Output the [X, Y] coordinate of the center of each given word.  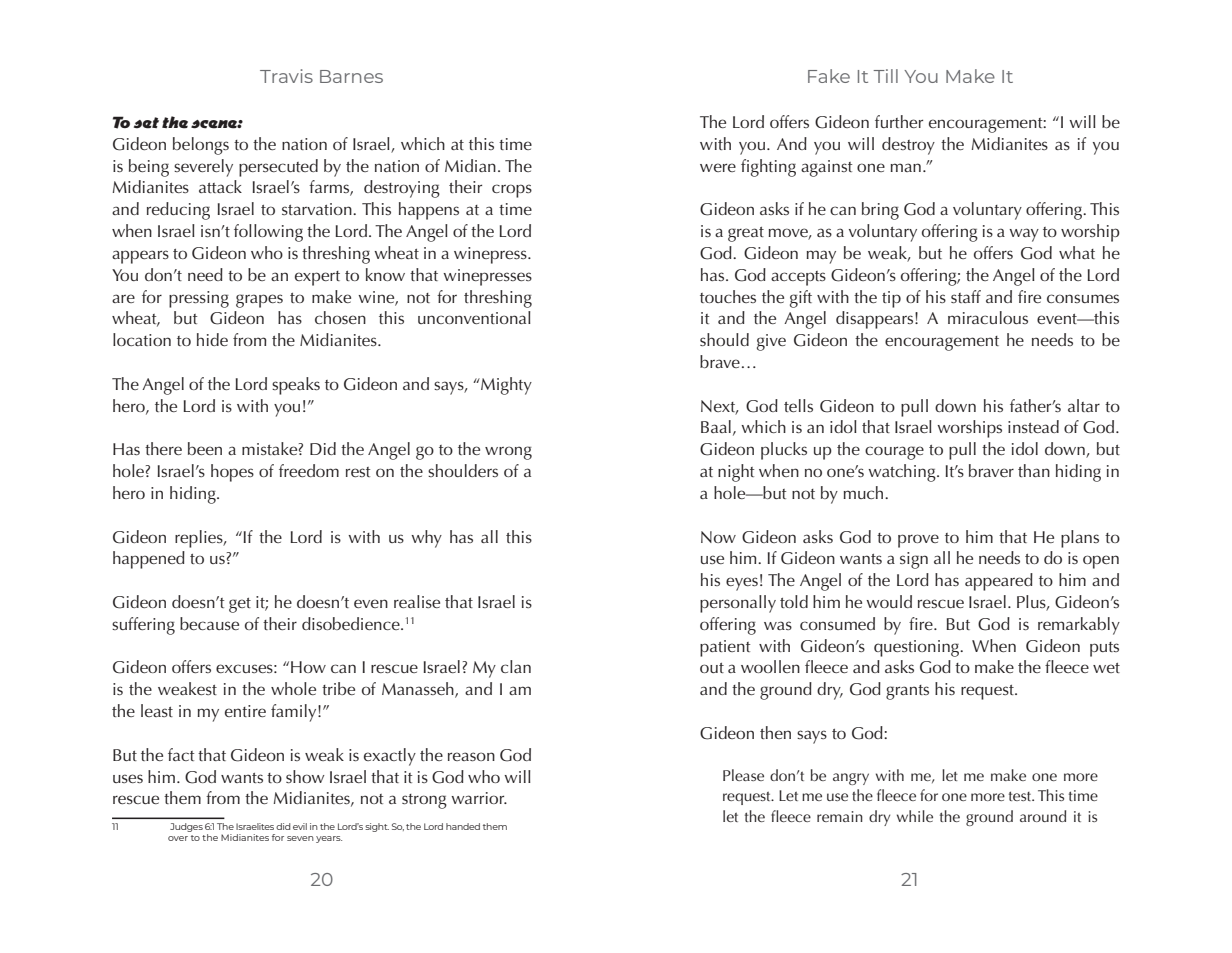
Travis [286, 76]
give [771, 342]
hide [212, 339]
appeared [999, 582]
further [899, 121]
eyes [742, 584]
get [240, 605]
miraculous [988, 317]
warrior [479, 798]
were [718, 167]
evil [300, 826]
